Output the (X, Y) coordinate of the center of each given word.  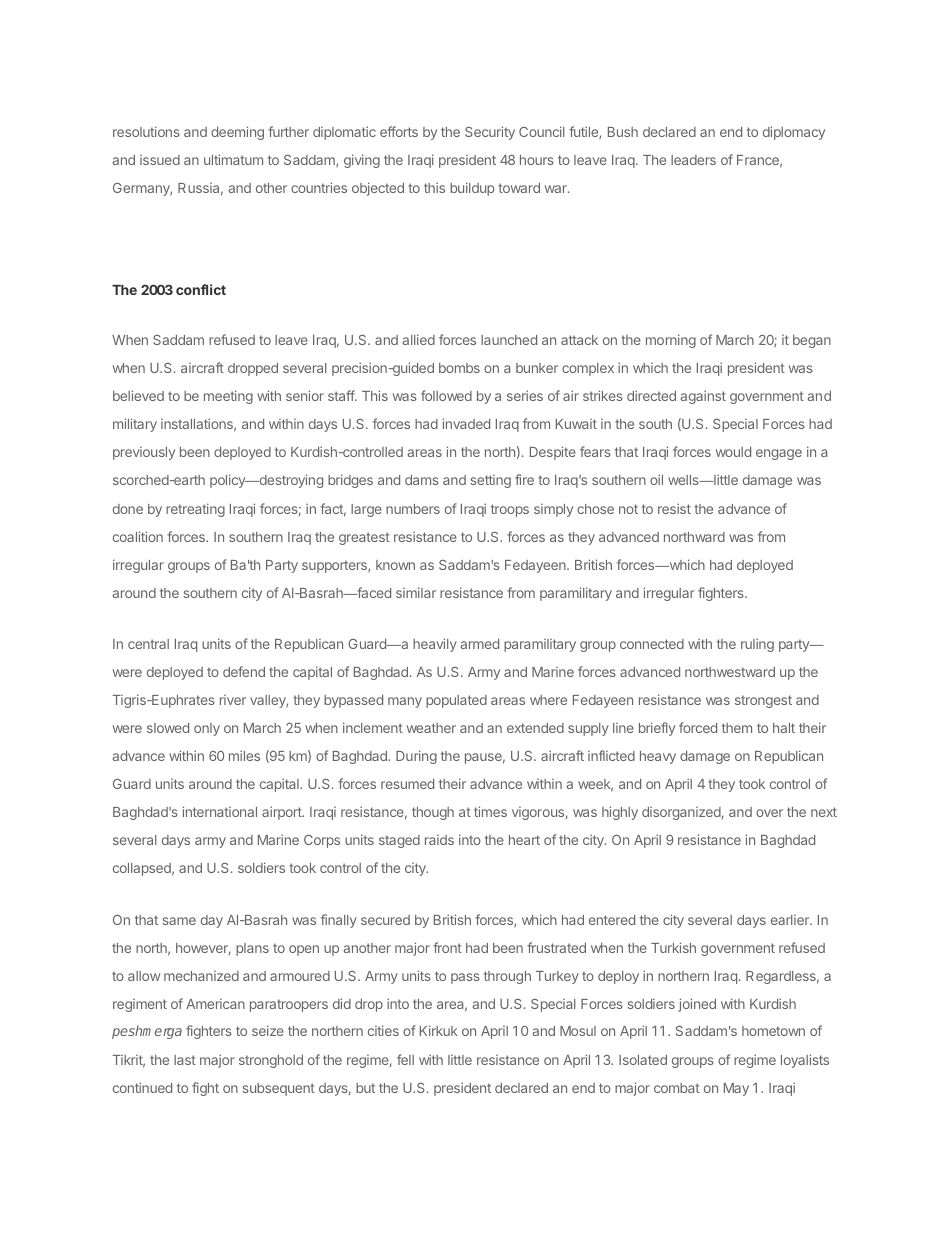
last (185, 1060)
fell (405, 1059)
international (220, 811)
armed (480, 644)
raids (439, 840)
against (703, 397)
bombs (459, 368)
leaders (693, 160)
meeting (228, 397)
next (824, 812)
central (148, 644)
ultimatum (233, 159)
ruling (757, 645)
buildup (472, 189)
